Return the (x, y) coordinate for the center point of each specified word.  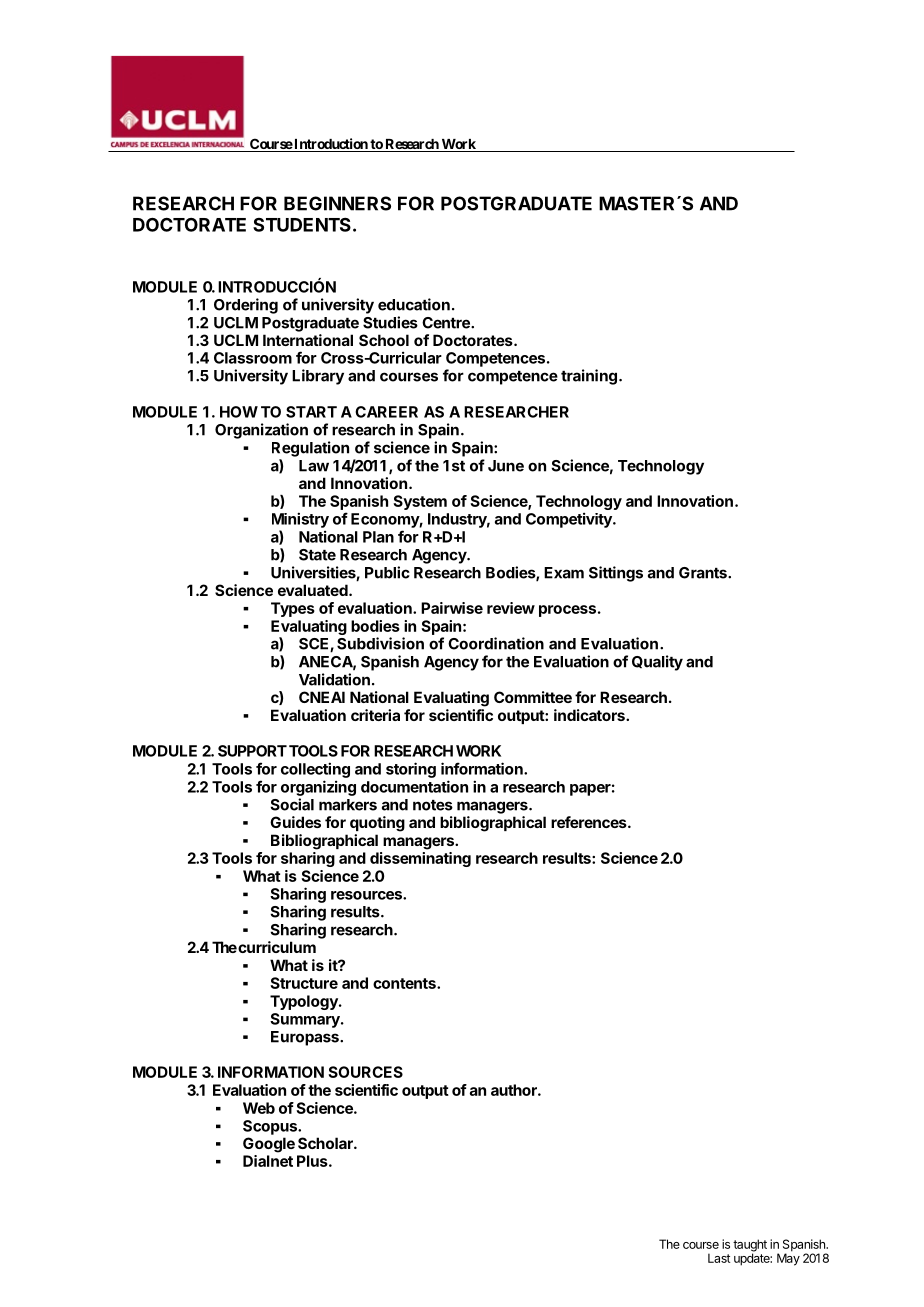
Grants (704, 573)
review (511, 608)
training (589, 377)
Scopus (271, 1127)
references (590, 822)
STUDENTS (302, 225)
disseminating (420, 859)
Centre (447, 323)
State (317, 555)
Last (719, 1258)
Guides (295, 822)
